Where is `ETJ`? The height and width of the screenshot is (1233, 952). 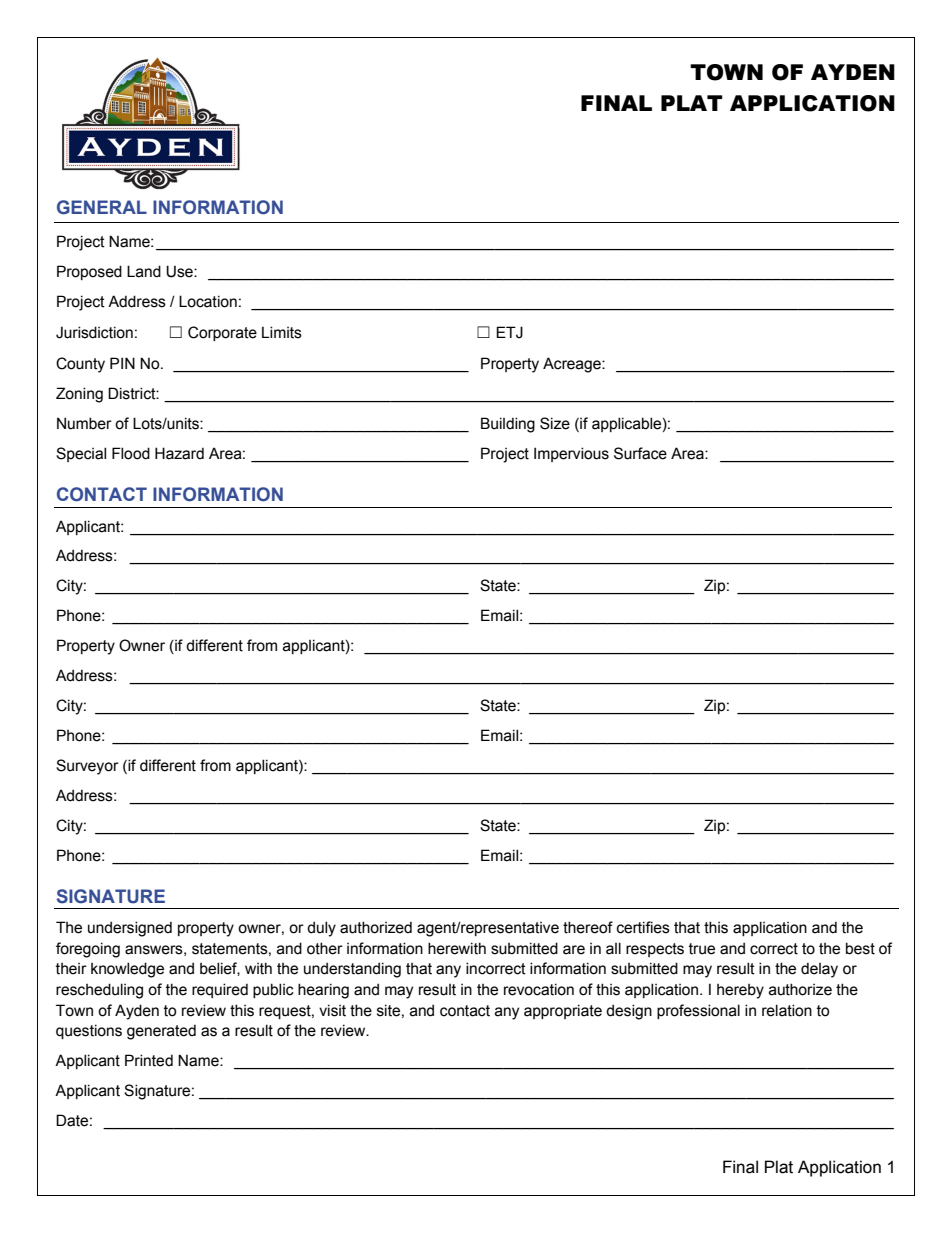
ETJ is located at coordinates (509, 332).
